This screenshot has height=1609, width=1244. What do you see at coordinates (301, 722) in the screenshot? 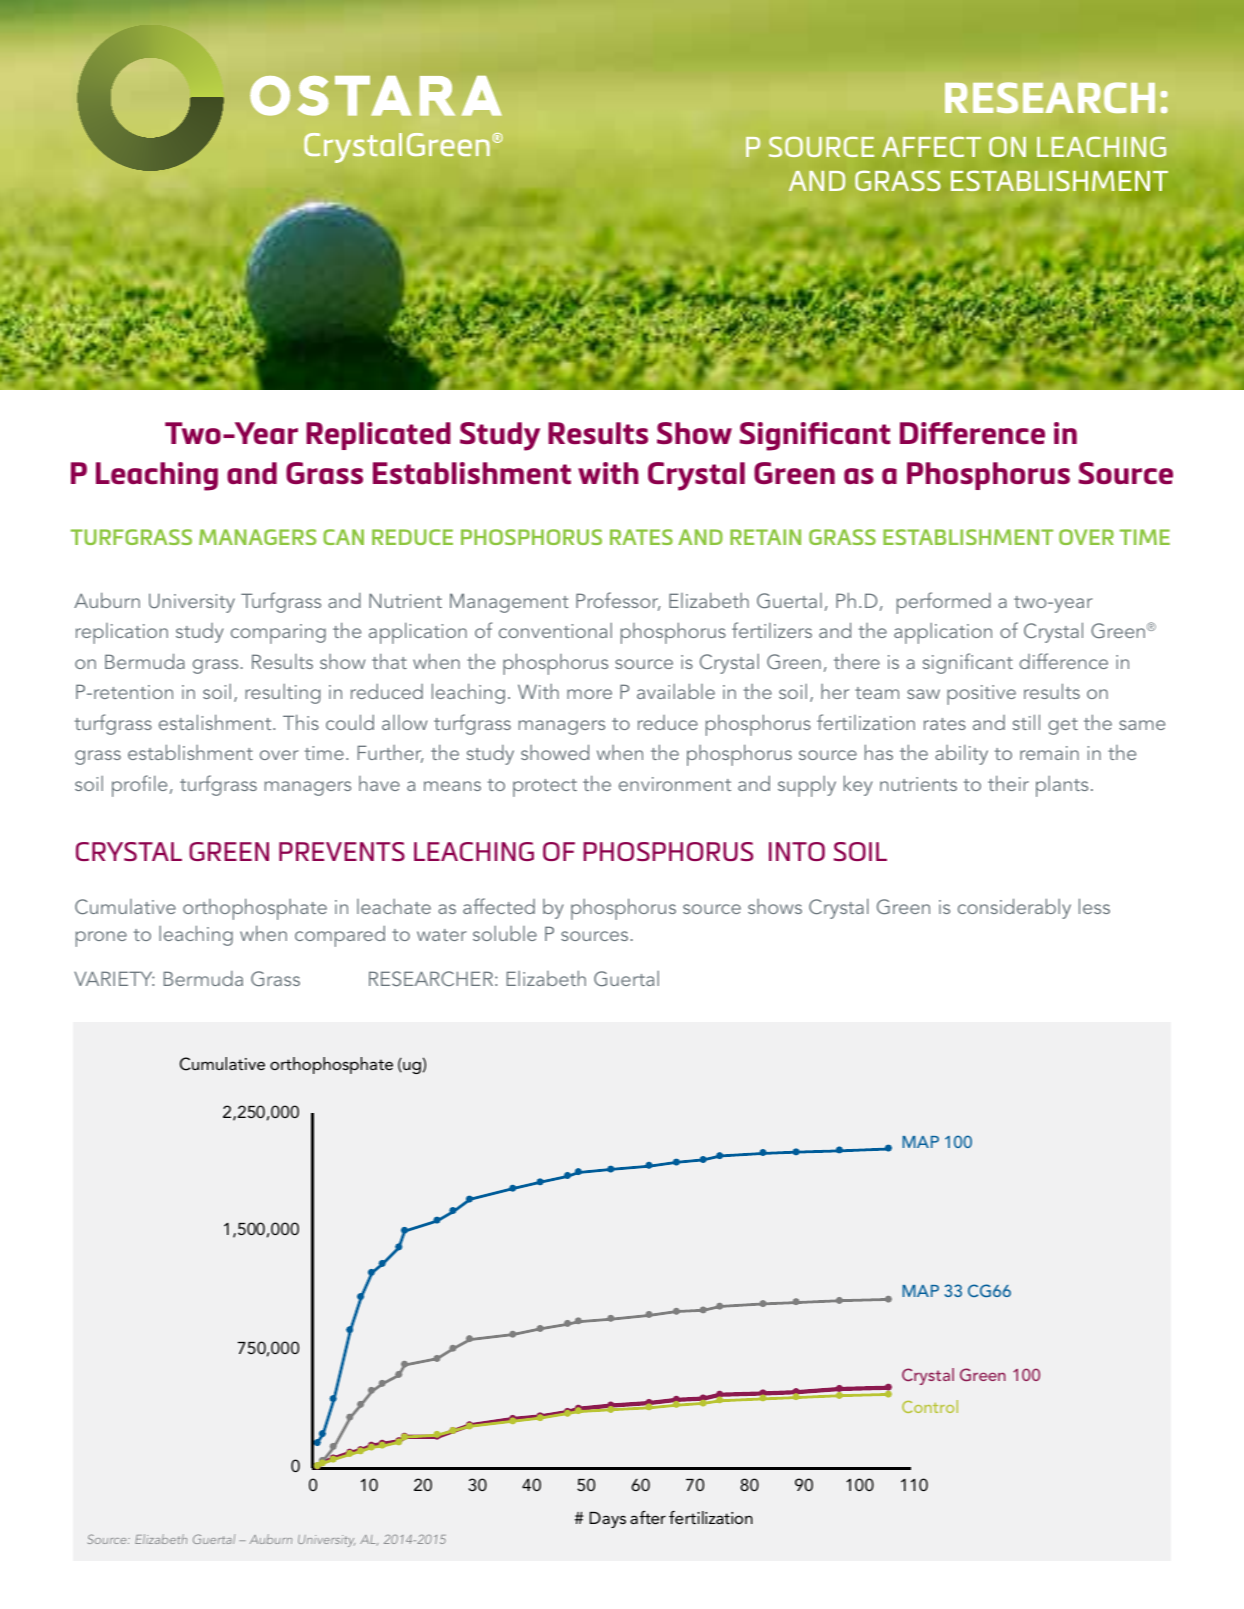
I see `This` at bounding box center [301, 722].
